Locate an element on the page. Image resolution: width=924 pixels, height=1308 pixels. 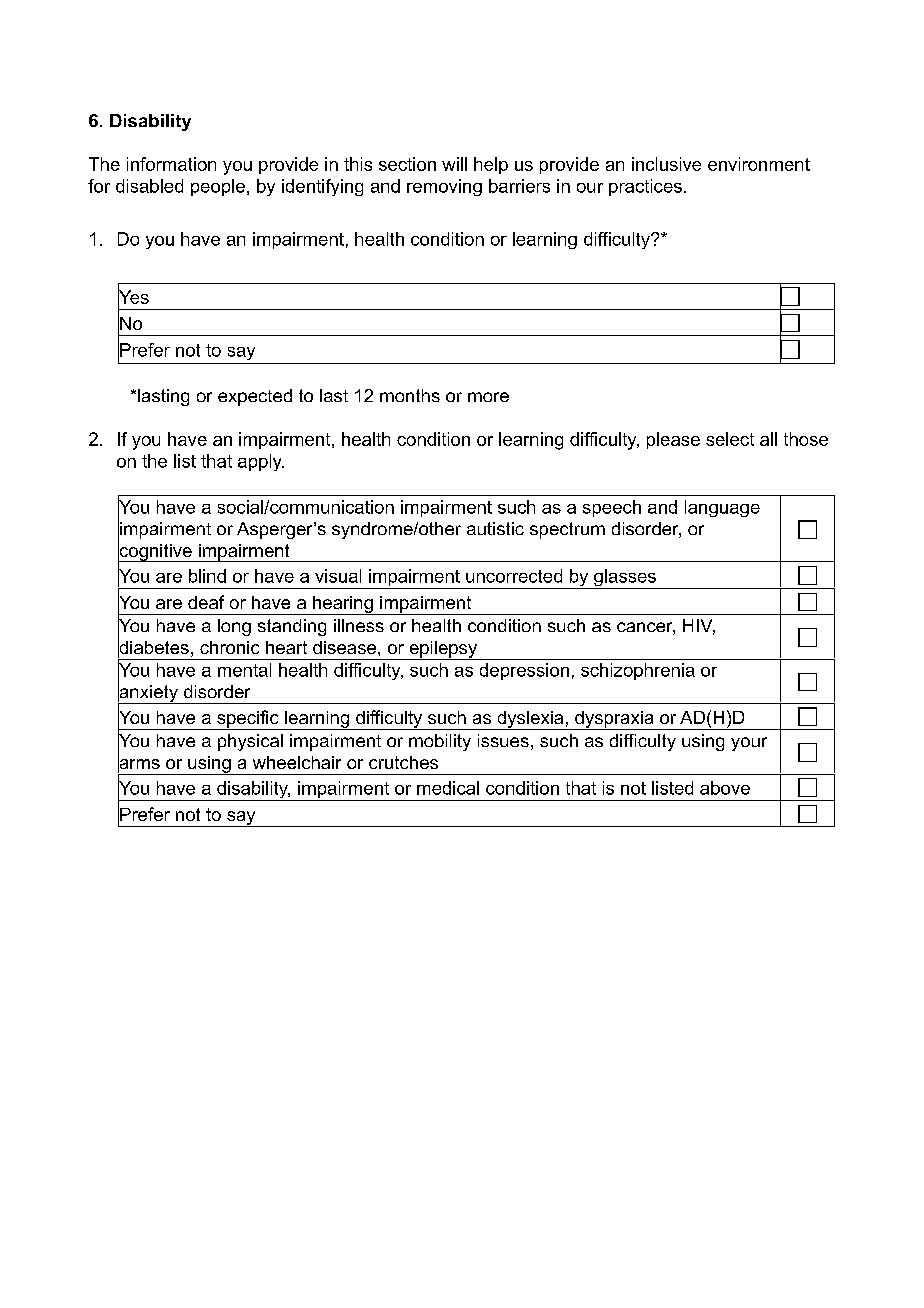
people is located at coordinates (218, 187).
